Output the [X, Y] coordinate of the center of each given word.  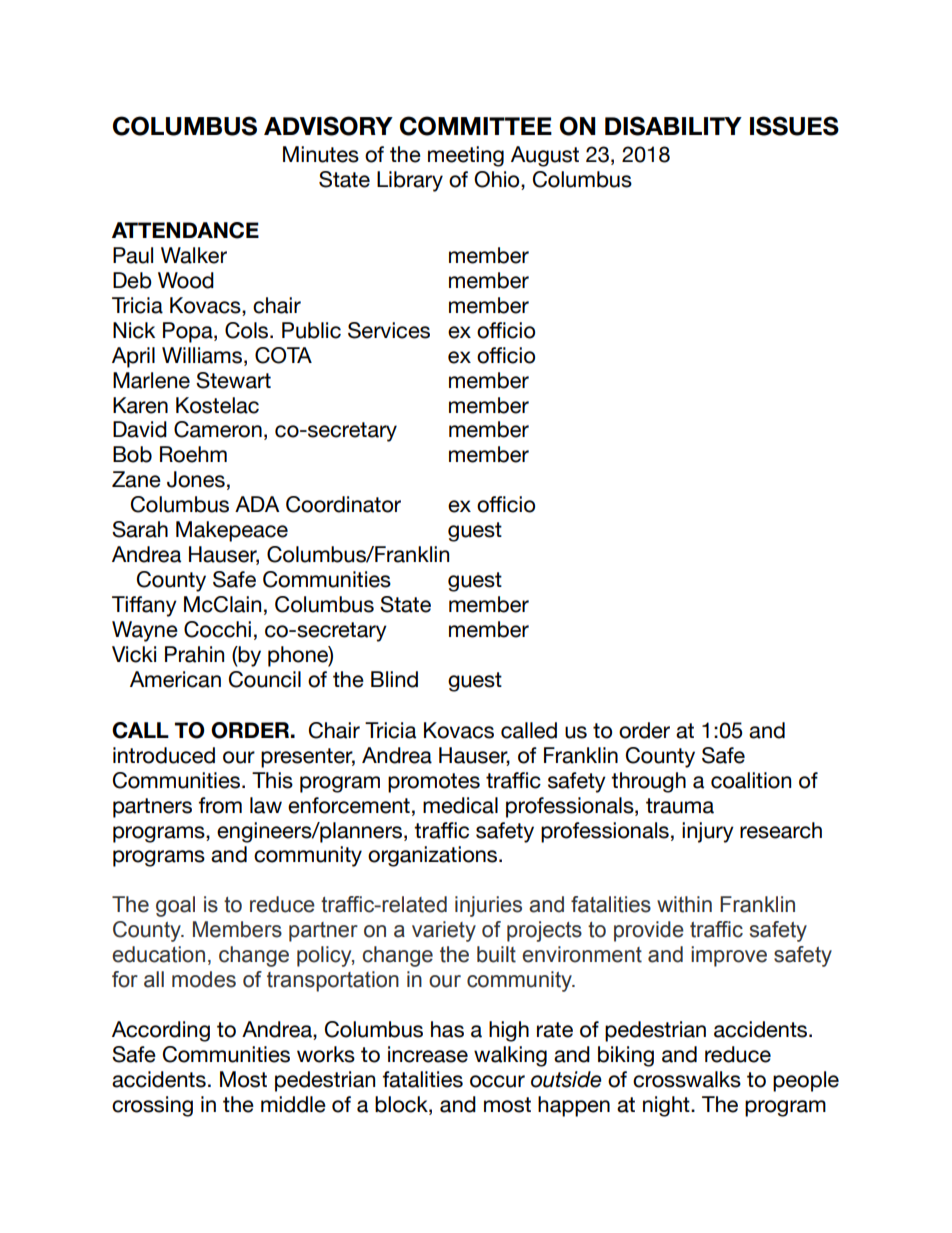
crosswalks [687, 1079]
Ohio [498, 180]
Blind [394, 679]
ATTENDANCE [185, 230]
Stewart [233, 380]
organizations [434, 856]
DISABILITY [673, 126]
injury [708, 832]
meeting [466, 156]
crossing [152, 1106]
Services [389, 330]
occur [497, 1081]
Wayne [145, 631]
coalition [751, 780]
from [220, 805]
